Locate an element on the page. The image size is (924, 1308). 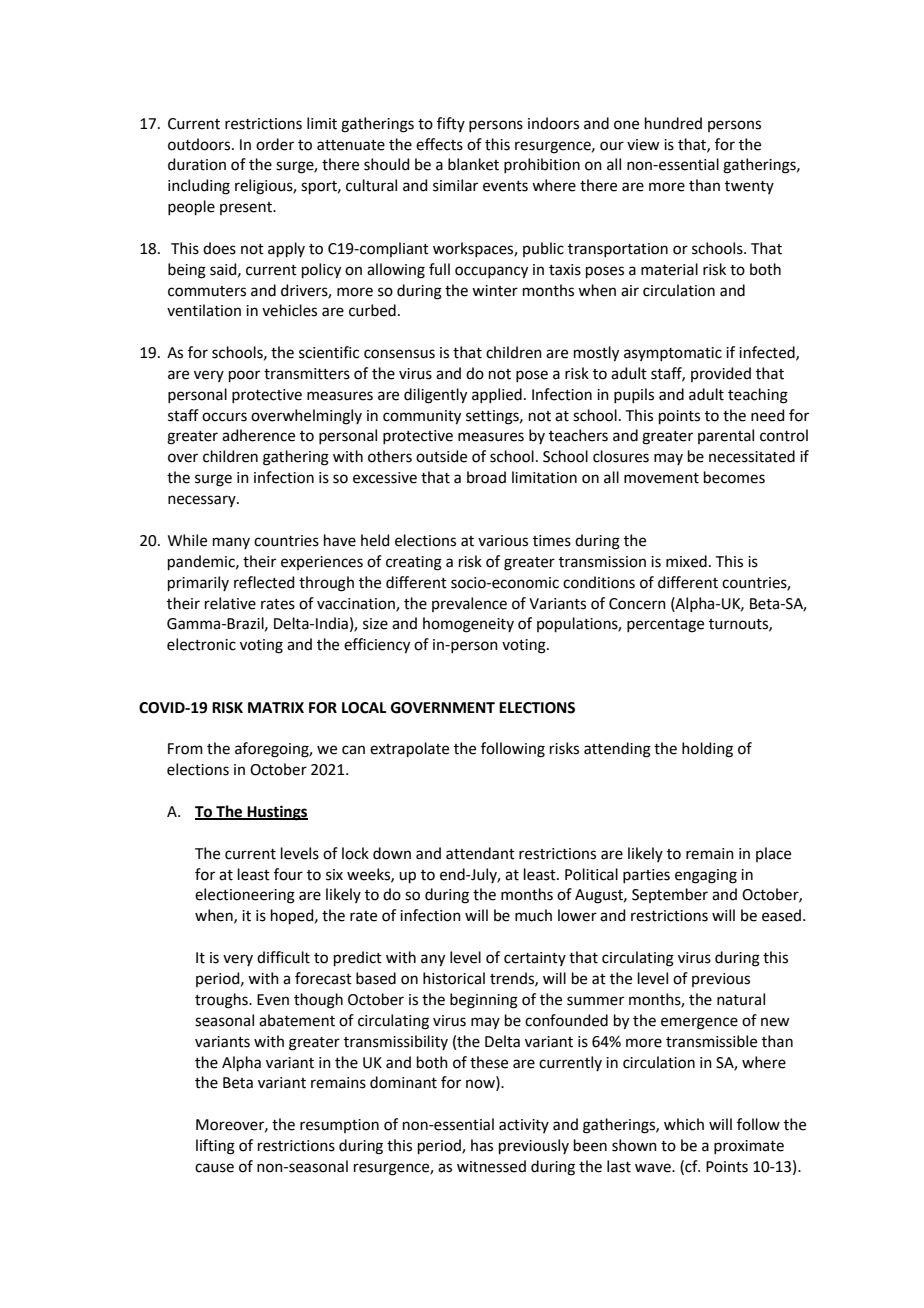
adherence is located at coordinates (258, 435).
